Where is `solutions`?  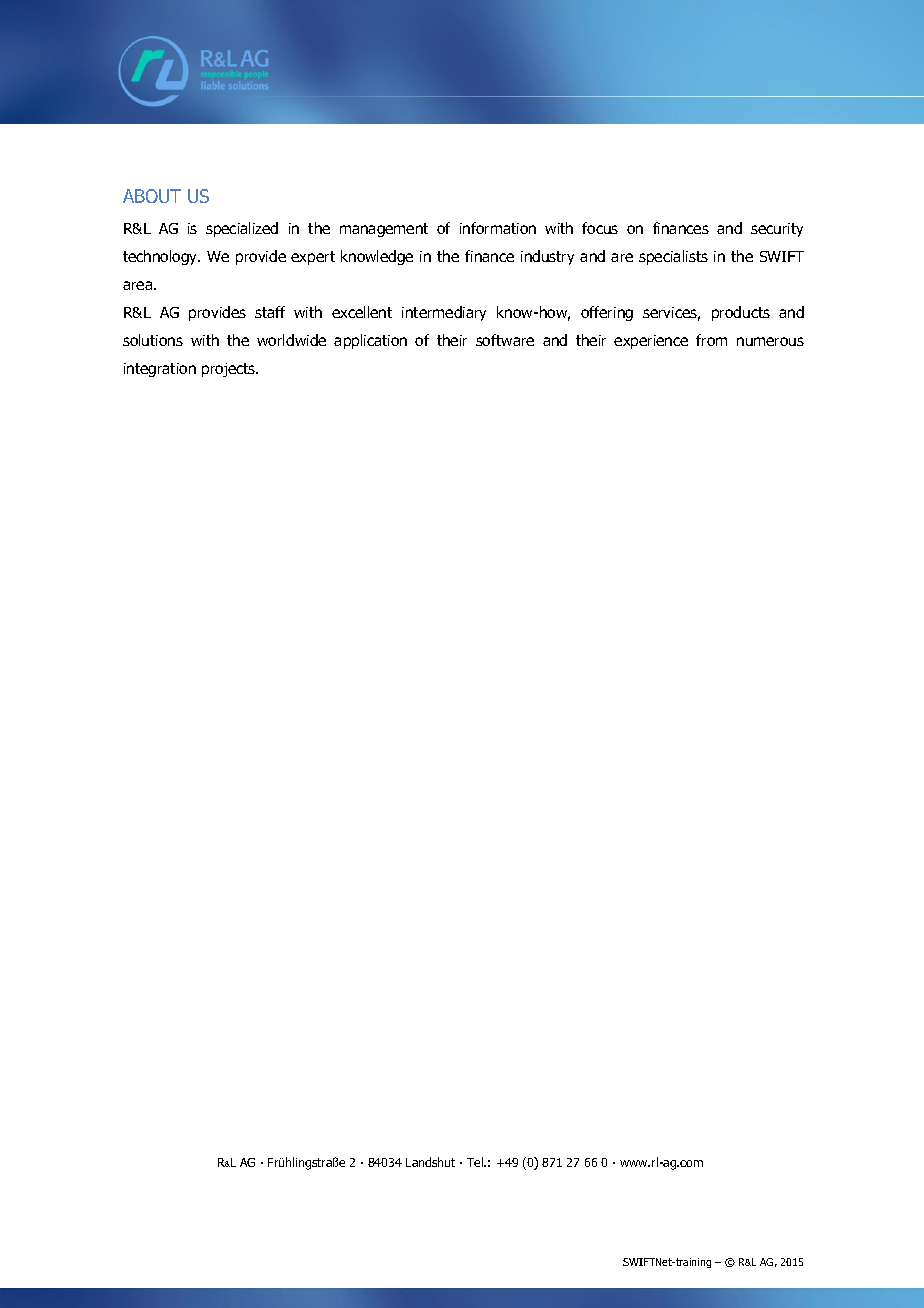 solutions is located at coordinates (153, 340).
